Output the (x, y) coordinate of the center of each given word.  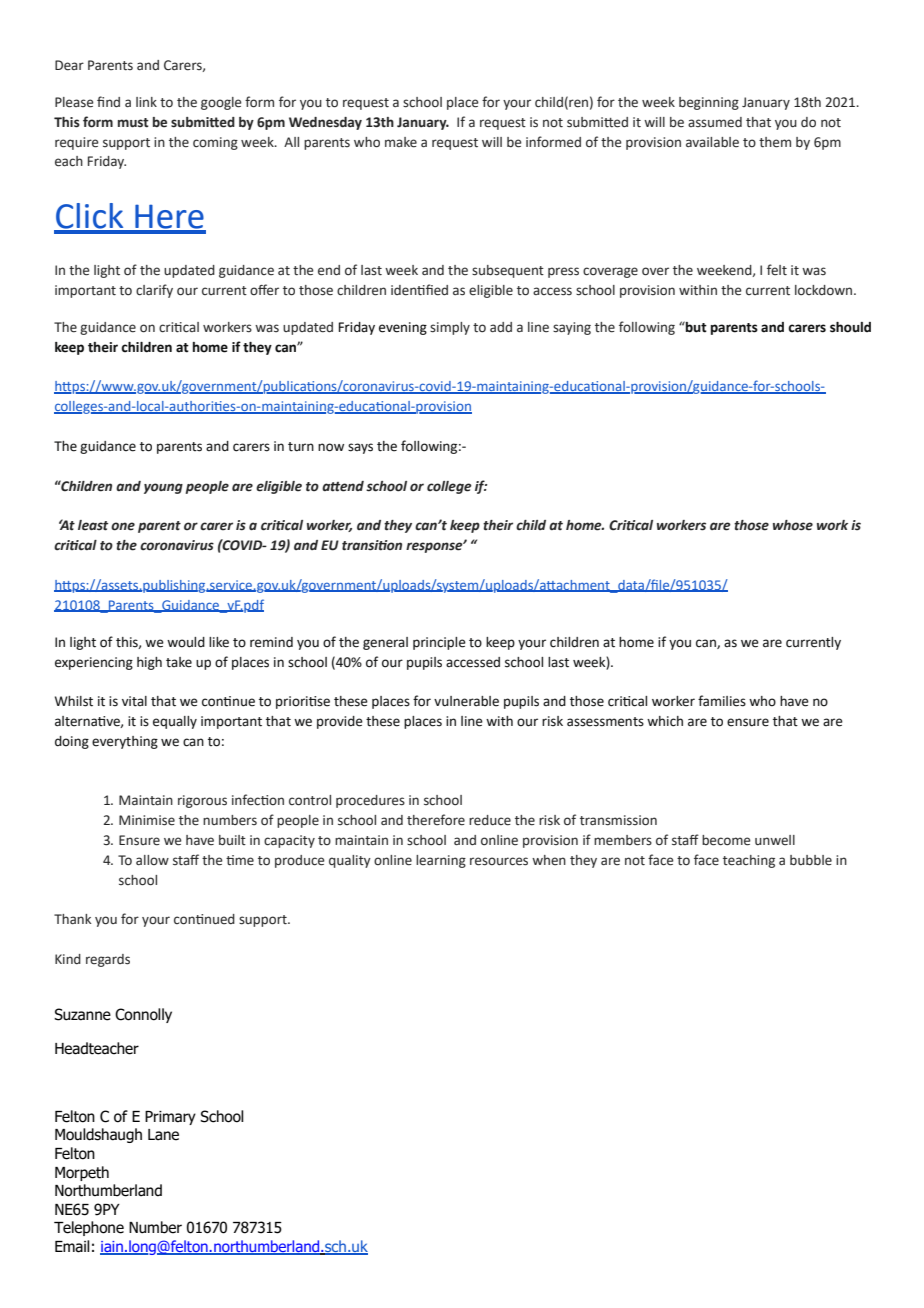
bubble (811, 860)
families (722, 701)
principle (439, 643)
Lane (163, 1135)
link (146, 102)
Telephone (89, 1228)
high (149, 663)
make (401, 142)
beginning (709, 103)
